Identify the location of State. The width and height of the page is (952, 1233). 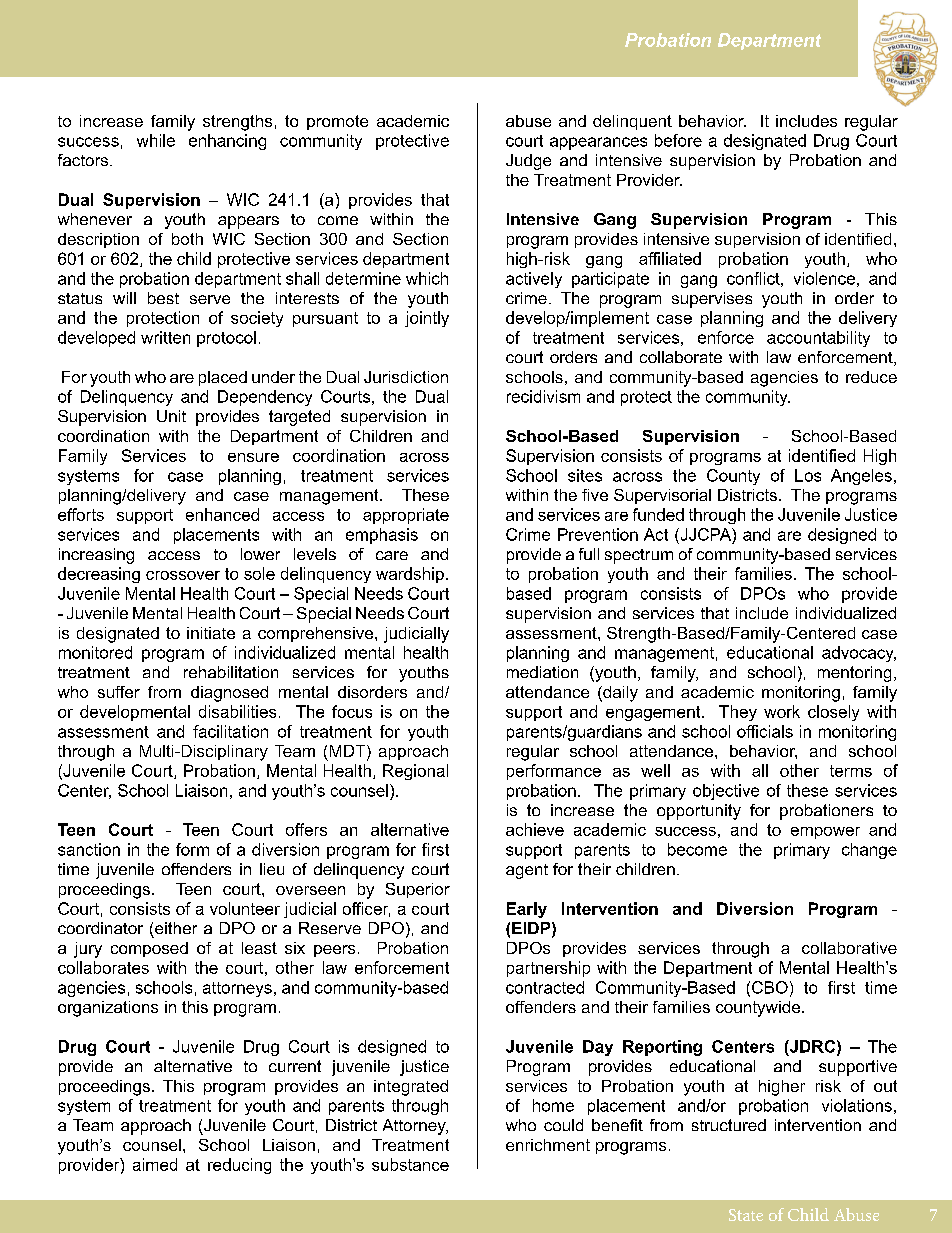
(746, 1215).
